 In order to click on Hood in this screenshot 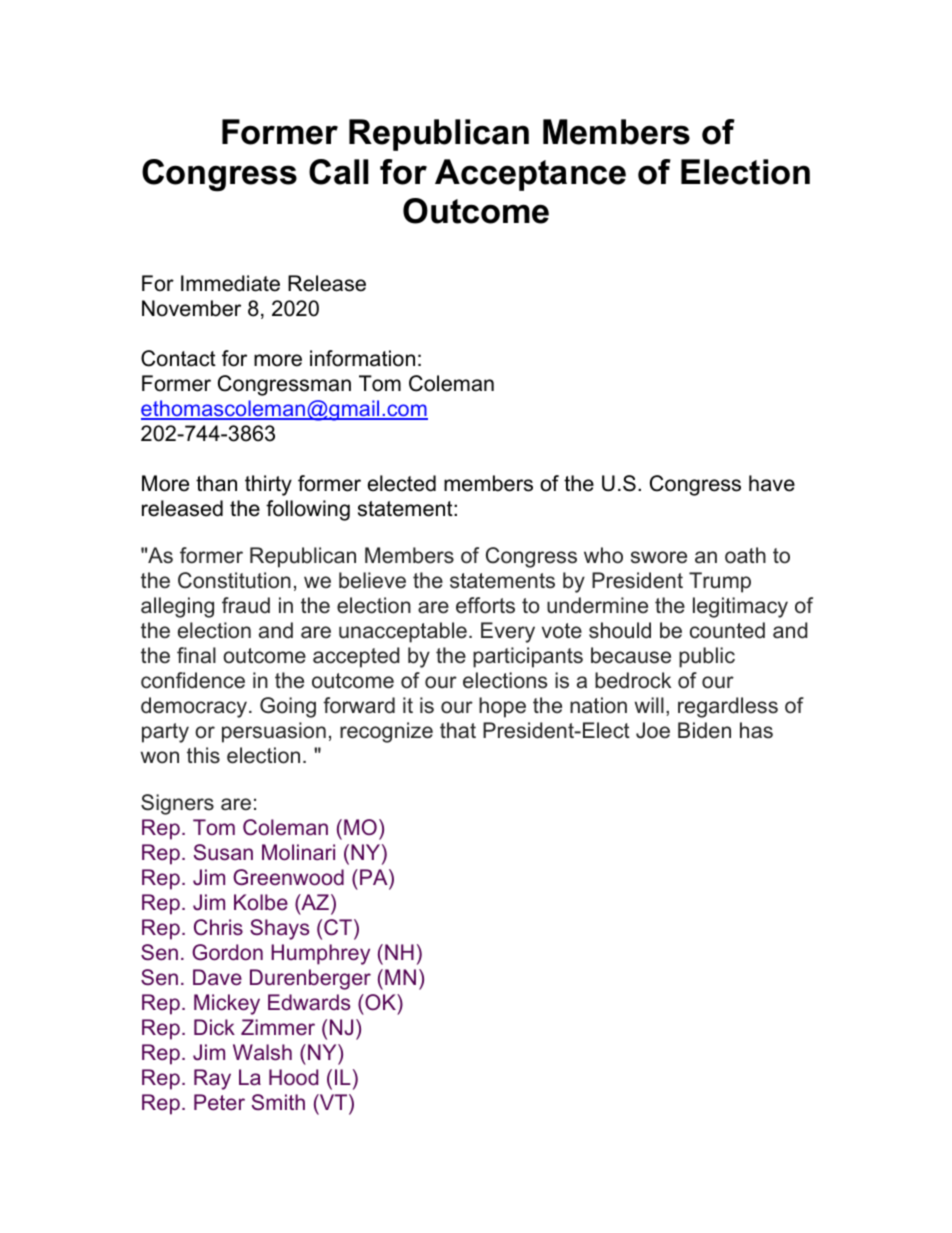, I will do `click(293, 1077)`.
